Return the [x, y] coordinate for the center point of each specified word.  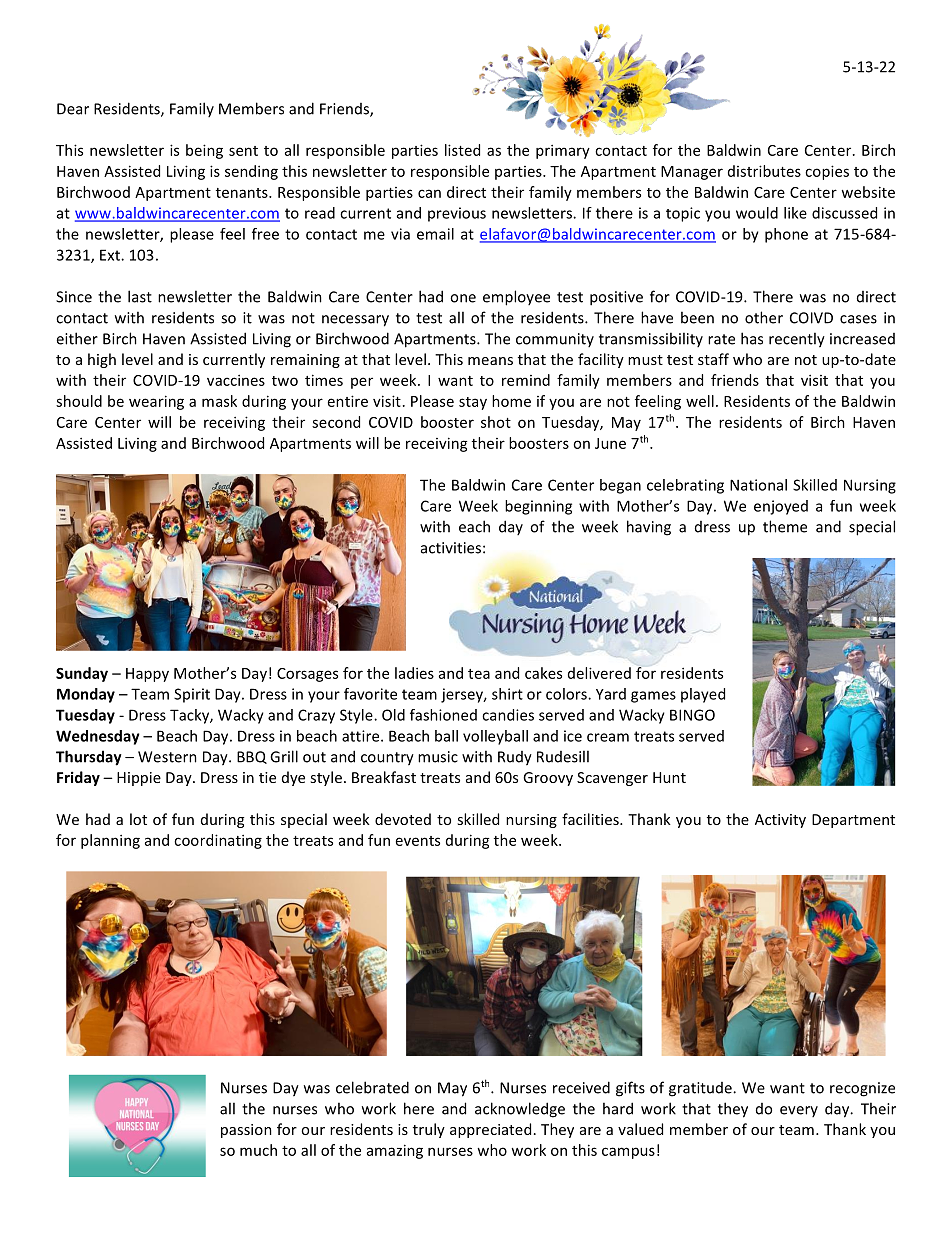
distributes [764, 171]
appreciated [490, 1130]
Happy [147, 675]
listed [462, 150]
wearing [156, 402]
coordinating [218, 841]
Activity [780, 821]
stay [473, 403]
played [703, 695]
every [799, 1111]
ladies [414, 673]
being [204, 151]
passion [246, 1131]
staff [713, 359]
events [418, 841]
